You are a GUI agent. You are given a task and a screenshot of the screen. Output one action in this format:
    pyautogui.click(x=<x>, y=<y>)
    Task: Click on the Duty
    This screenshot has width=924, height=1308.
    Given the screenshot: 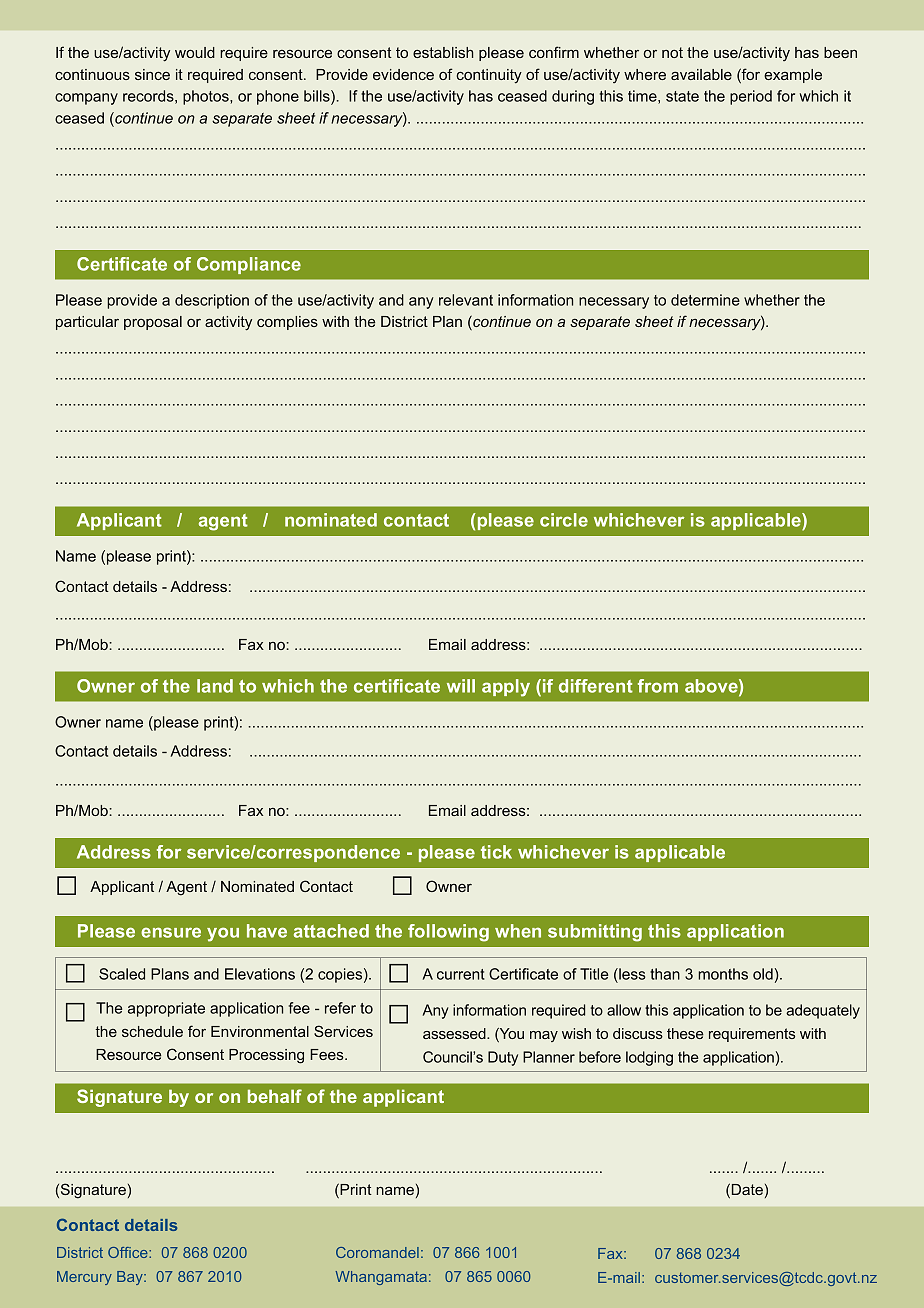 What is the action you would take?
    pyautogui.click(x=503, y=1058)
